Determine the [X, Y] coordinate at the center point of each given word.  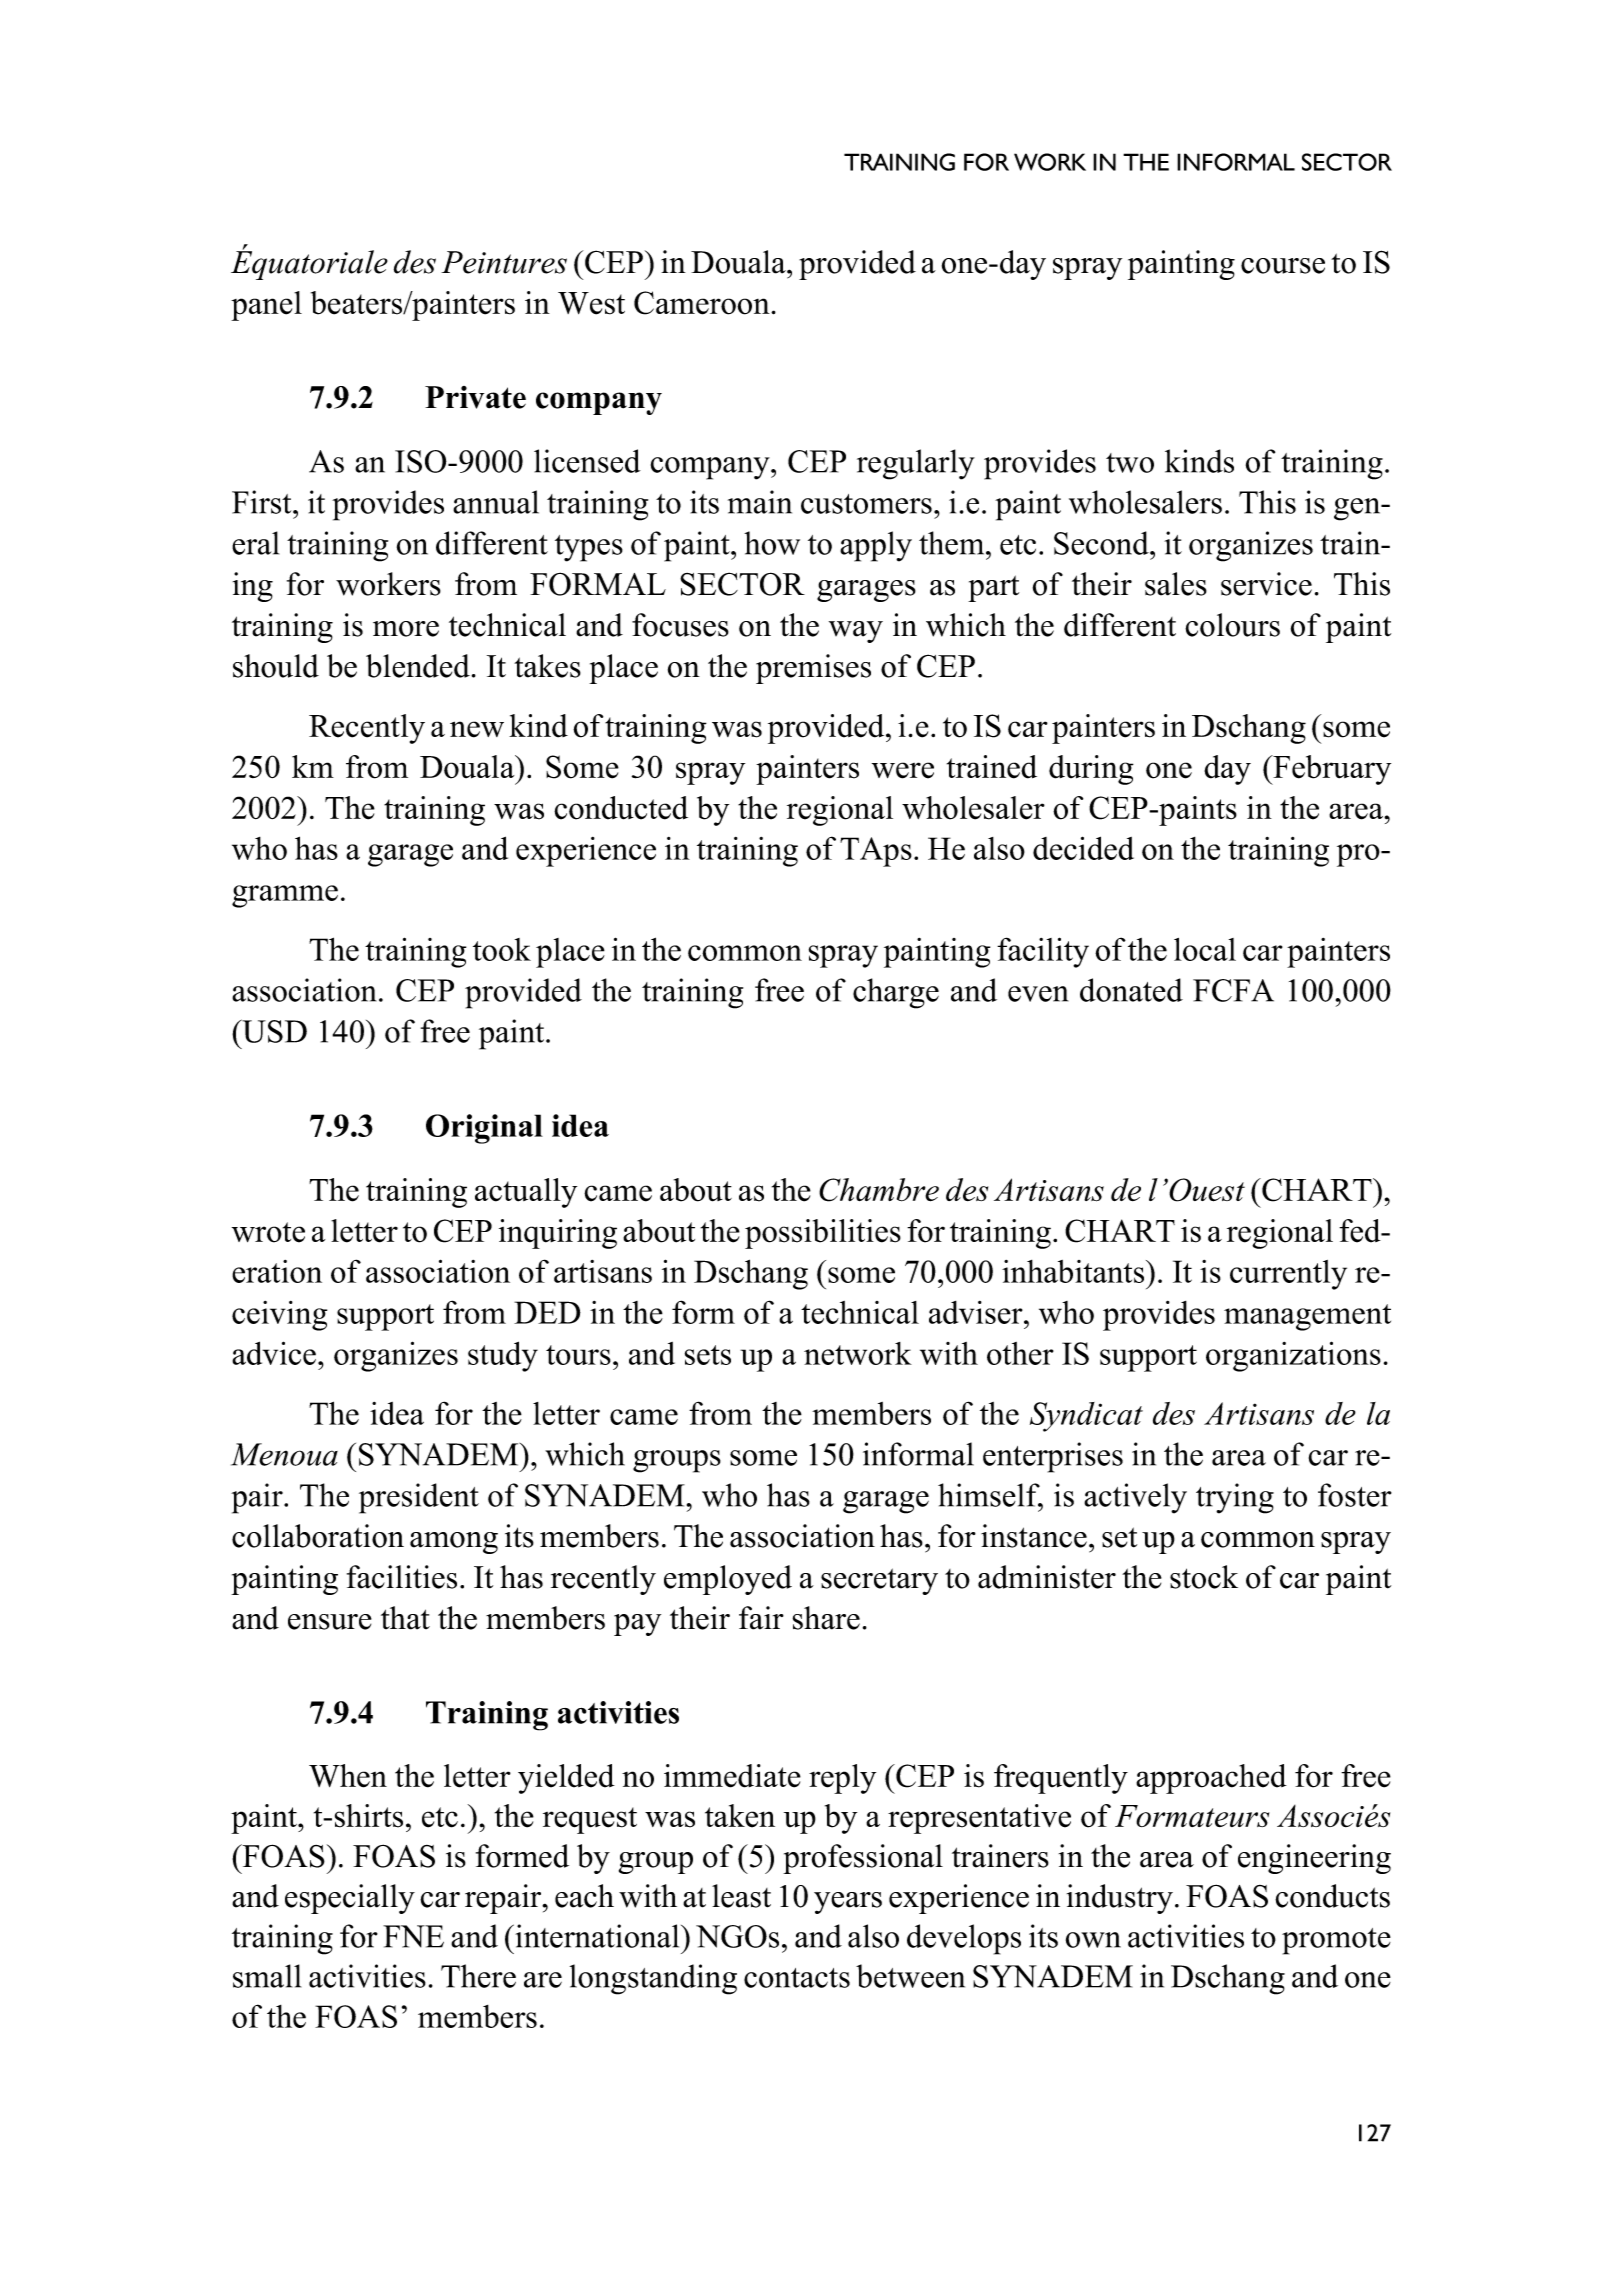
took [502, 949]
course [1283, 266]
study [503, 1356]
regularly [916, 464]
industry [1120, 1899]
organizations [1293, 1356]
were [903, 770]
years [848, 1903]
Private [475, 397]
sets [708, 1355]
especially [350, 1899]
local [1205, 949]
